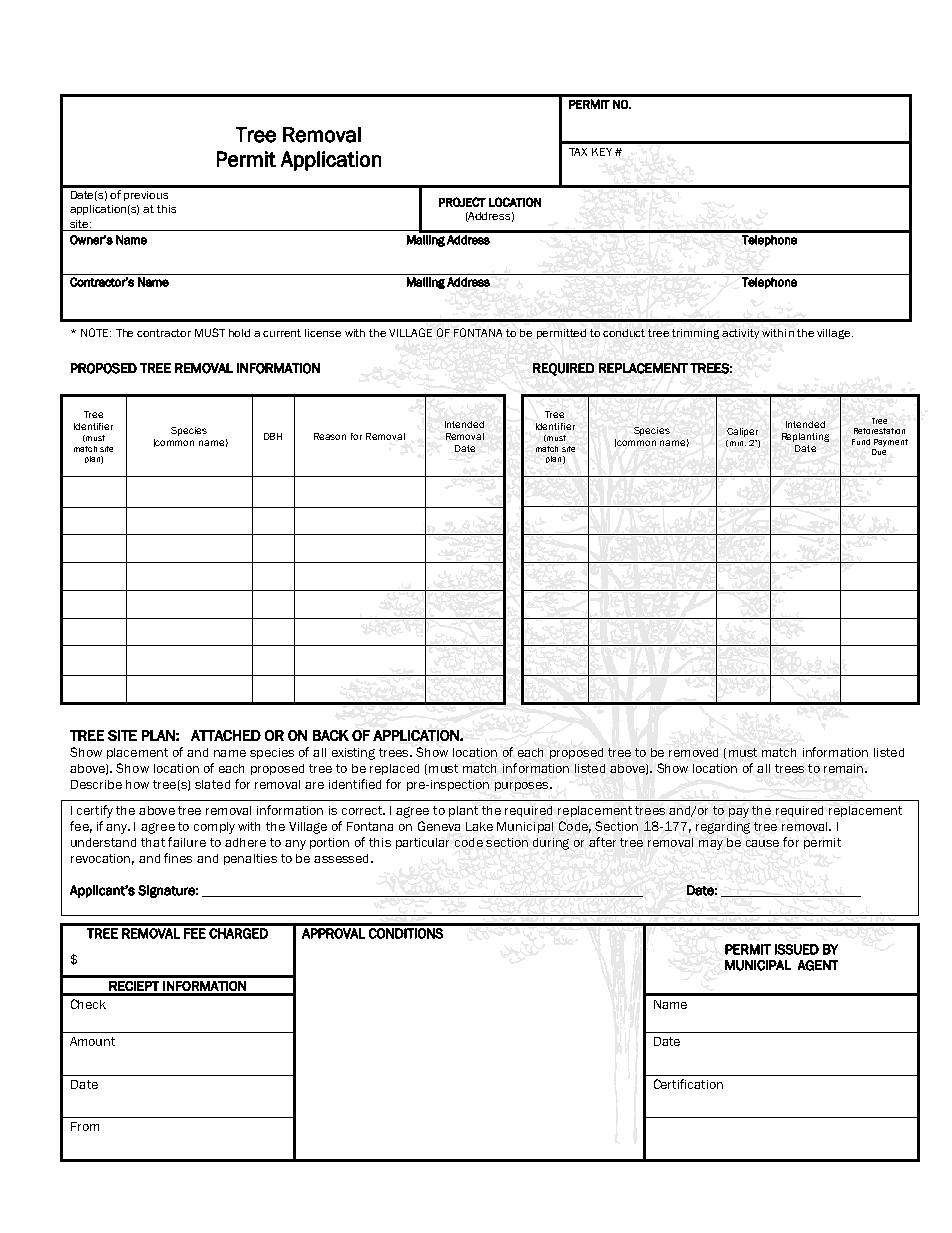 Image resolution: width=952 pixels, height=1233 pixels. Describe the element at coordinates (818, 965) in the screenshot. I see `AGENT` at that location.
